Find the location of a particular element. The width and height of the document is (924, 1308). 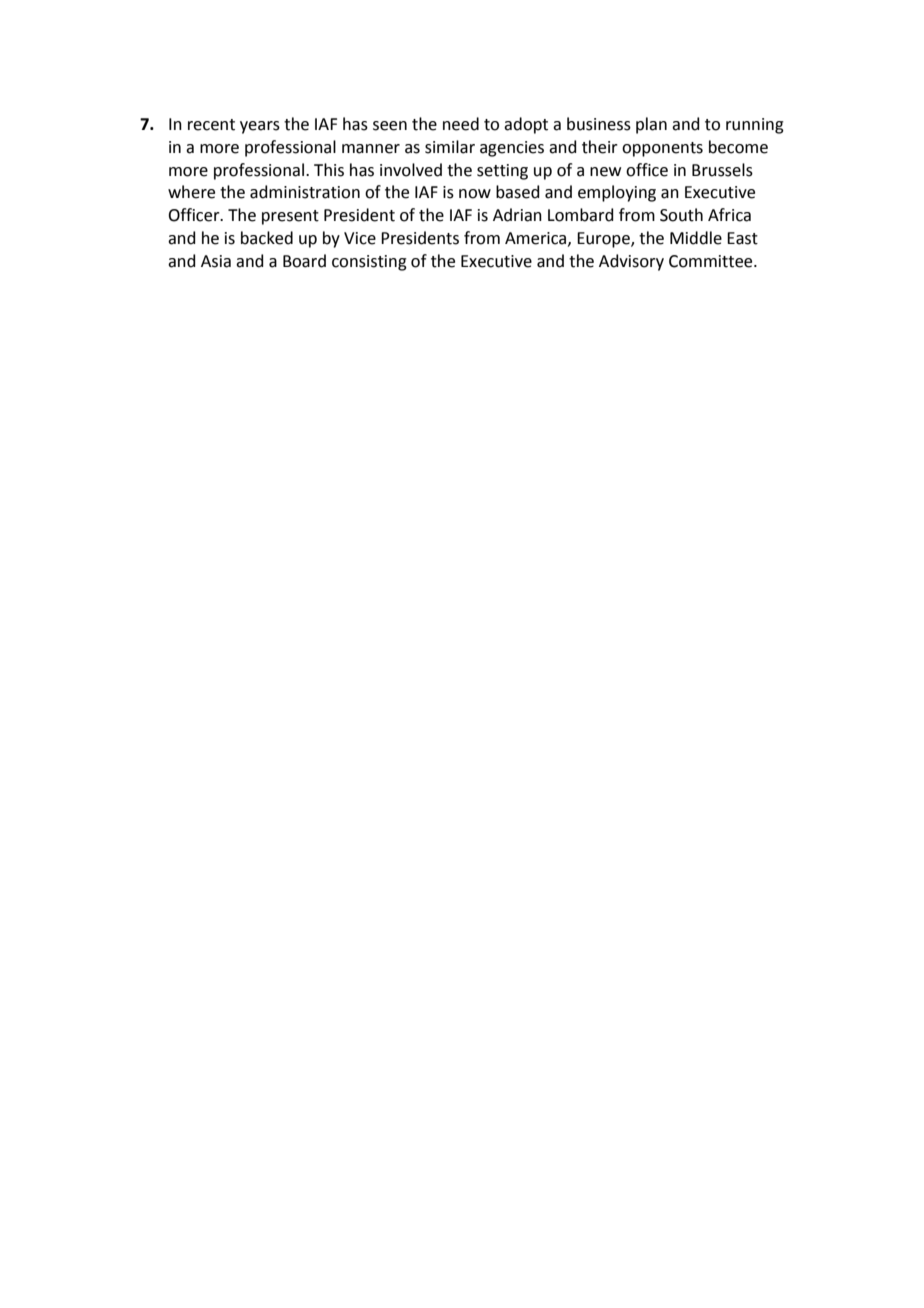

This is located at coordinates (329, 170).
